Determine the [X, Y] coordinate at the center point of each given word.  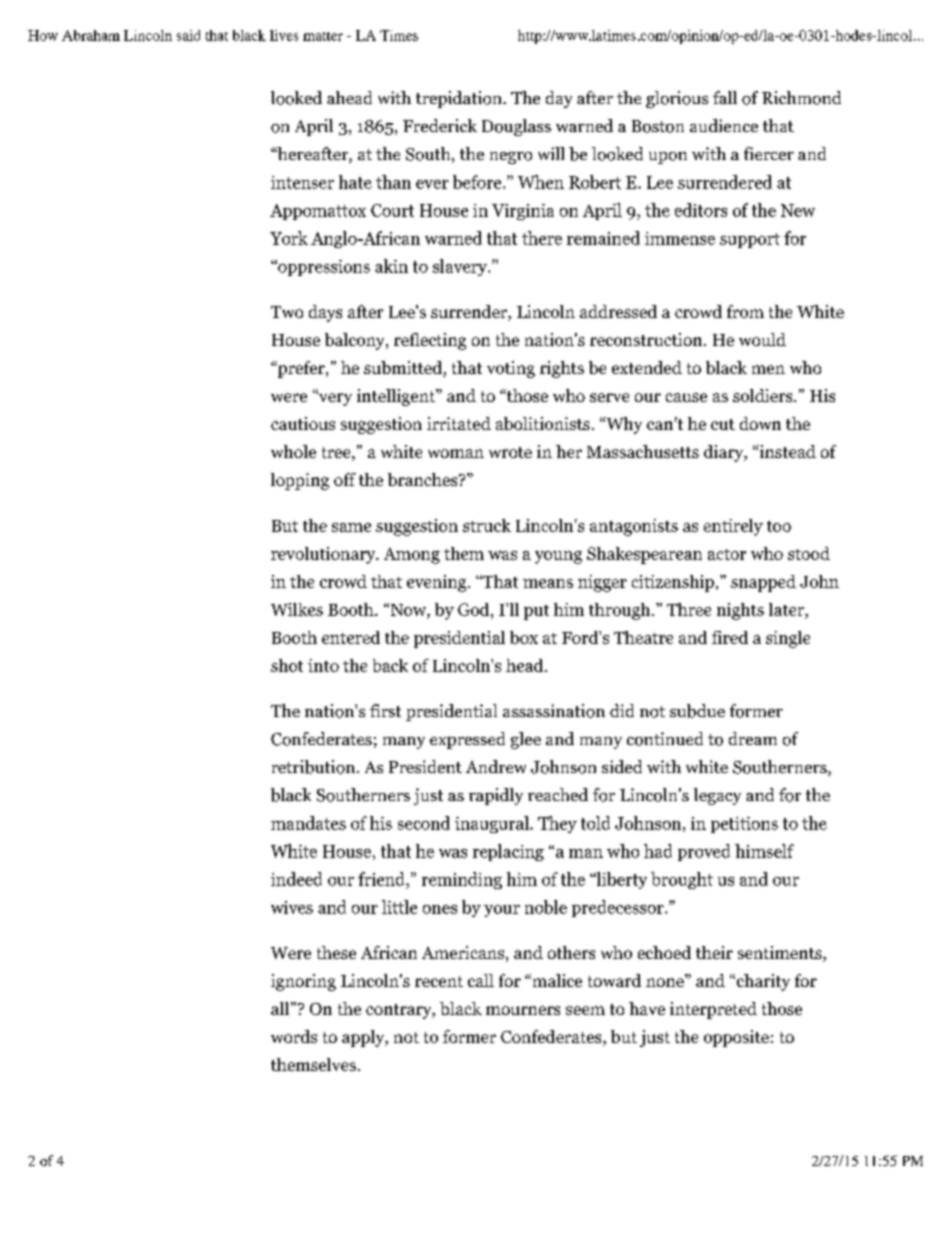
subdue [697, 711]
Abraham [91, 35]
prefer [301, 369]
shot [287, 665]
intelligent [397, 397]
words [294, 1036]
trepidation [460, 99]
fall [725, 97]
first [385, 710]
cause [686, 397]
